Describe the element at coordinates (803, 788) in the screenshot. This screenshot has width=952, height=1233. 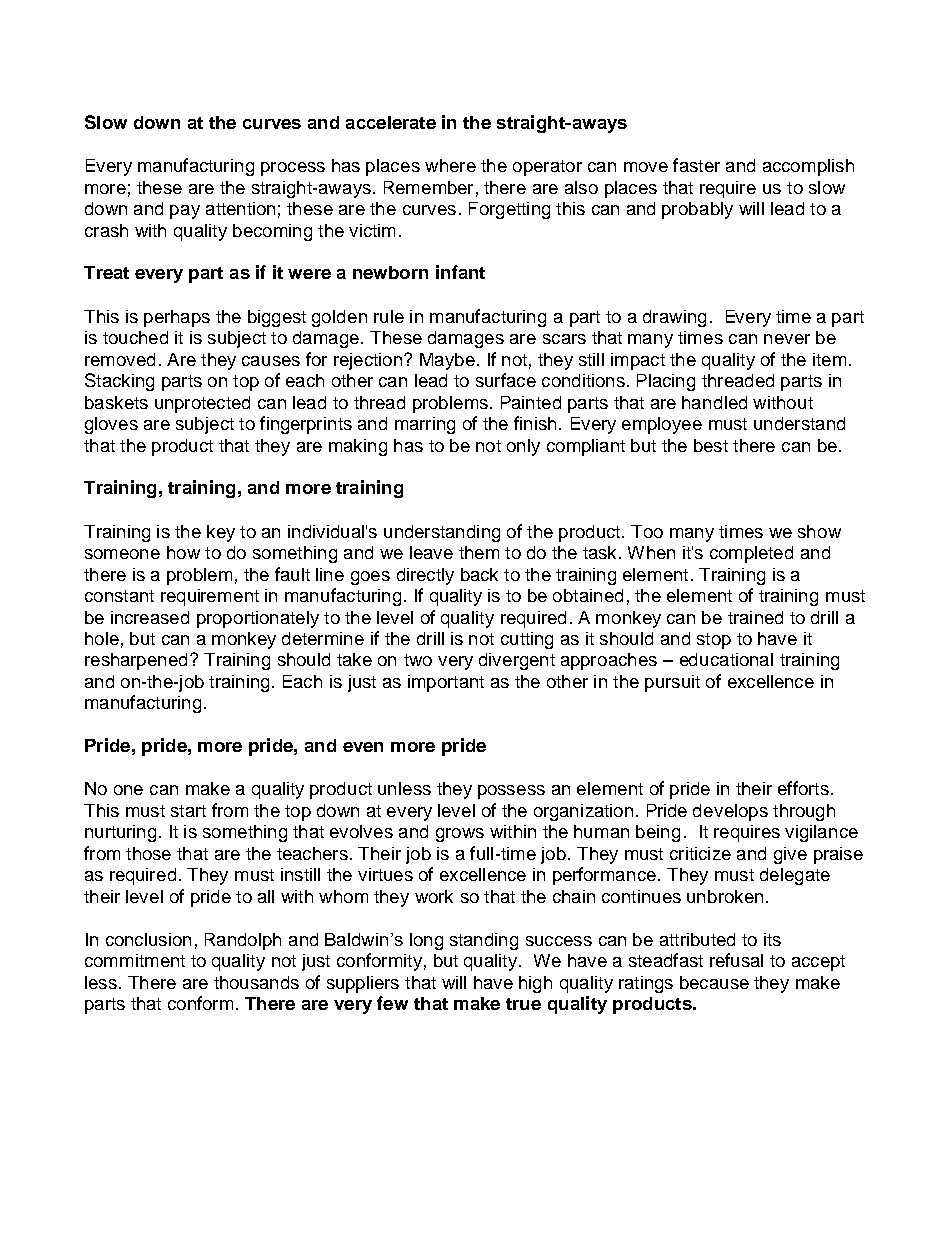
I see `efforts` at that location.
